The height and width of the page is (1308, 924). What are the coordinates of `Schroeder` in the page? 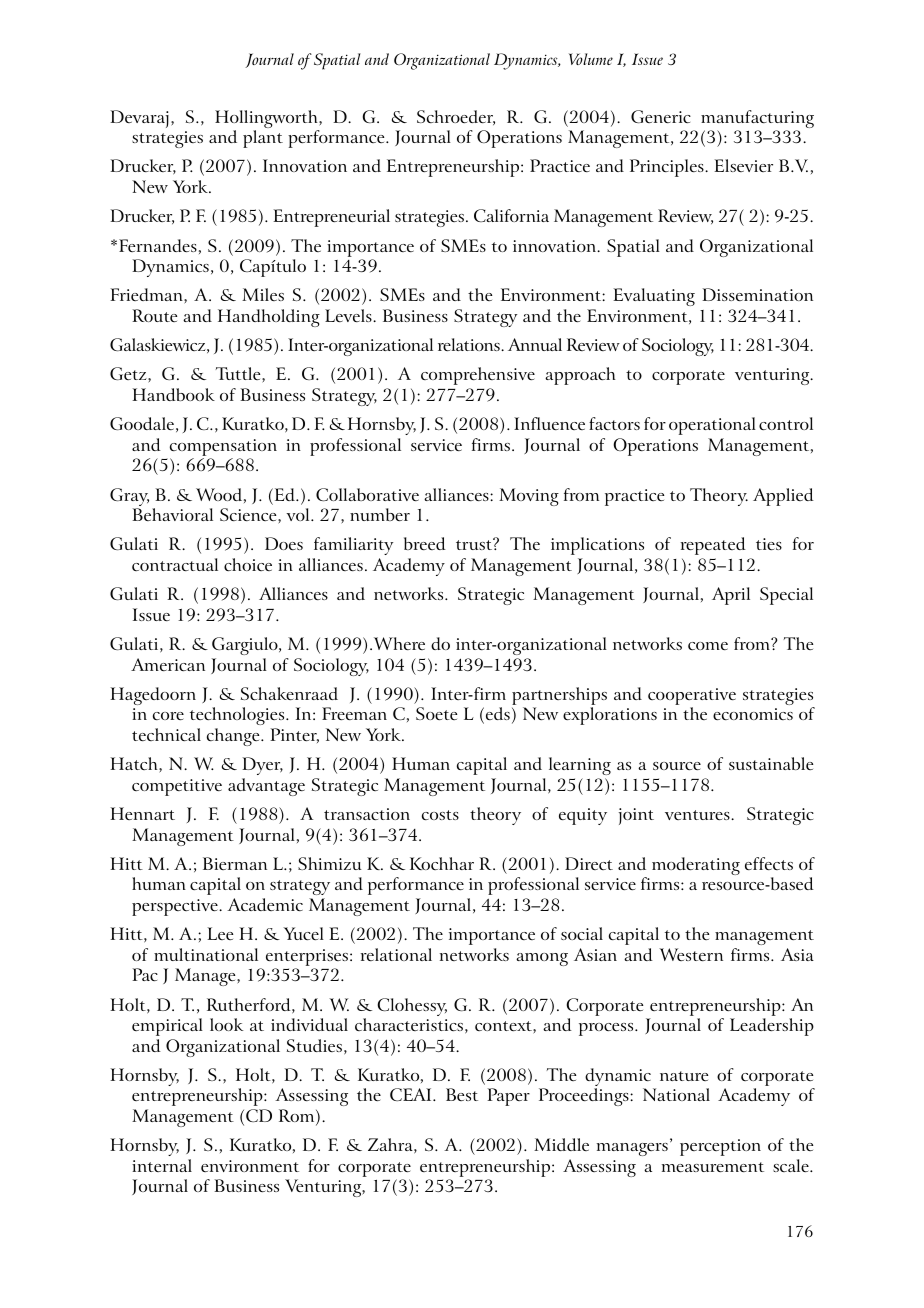 It's located at (456, 117).
